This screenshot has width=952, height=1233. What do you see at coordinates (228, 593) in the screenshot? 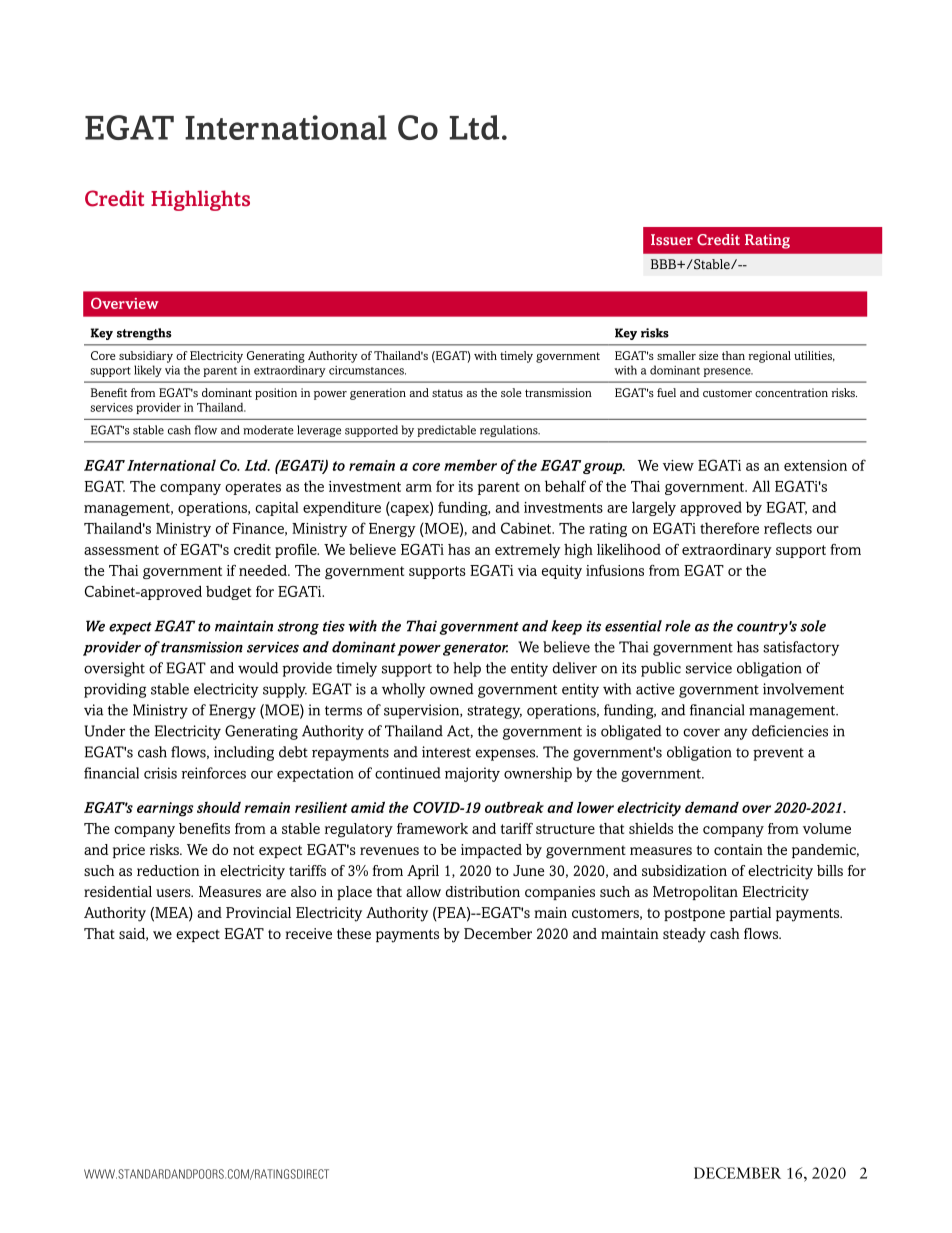
I see `budget` at bounding box center [228, 593].
